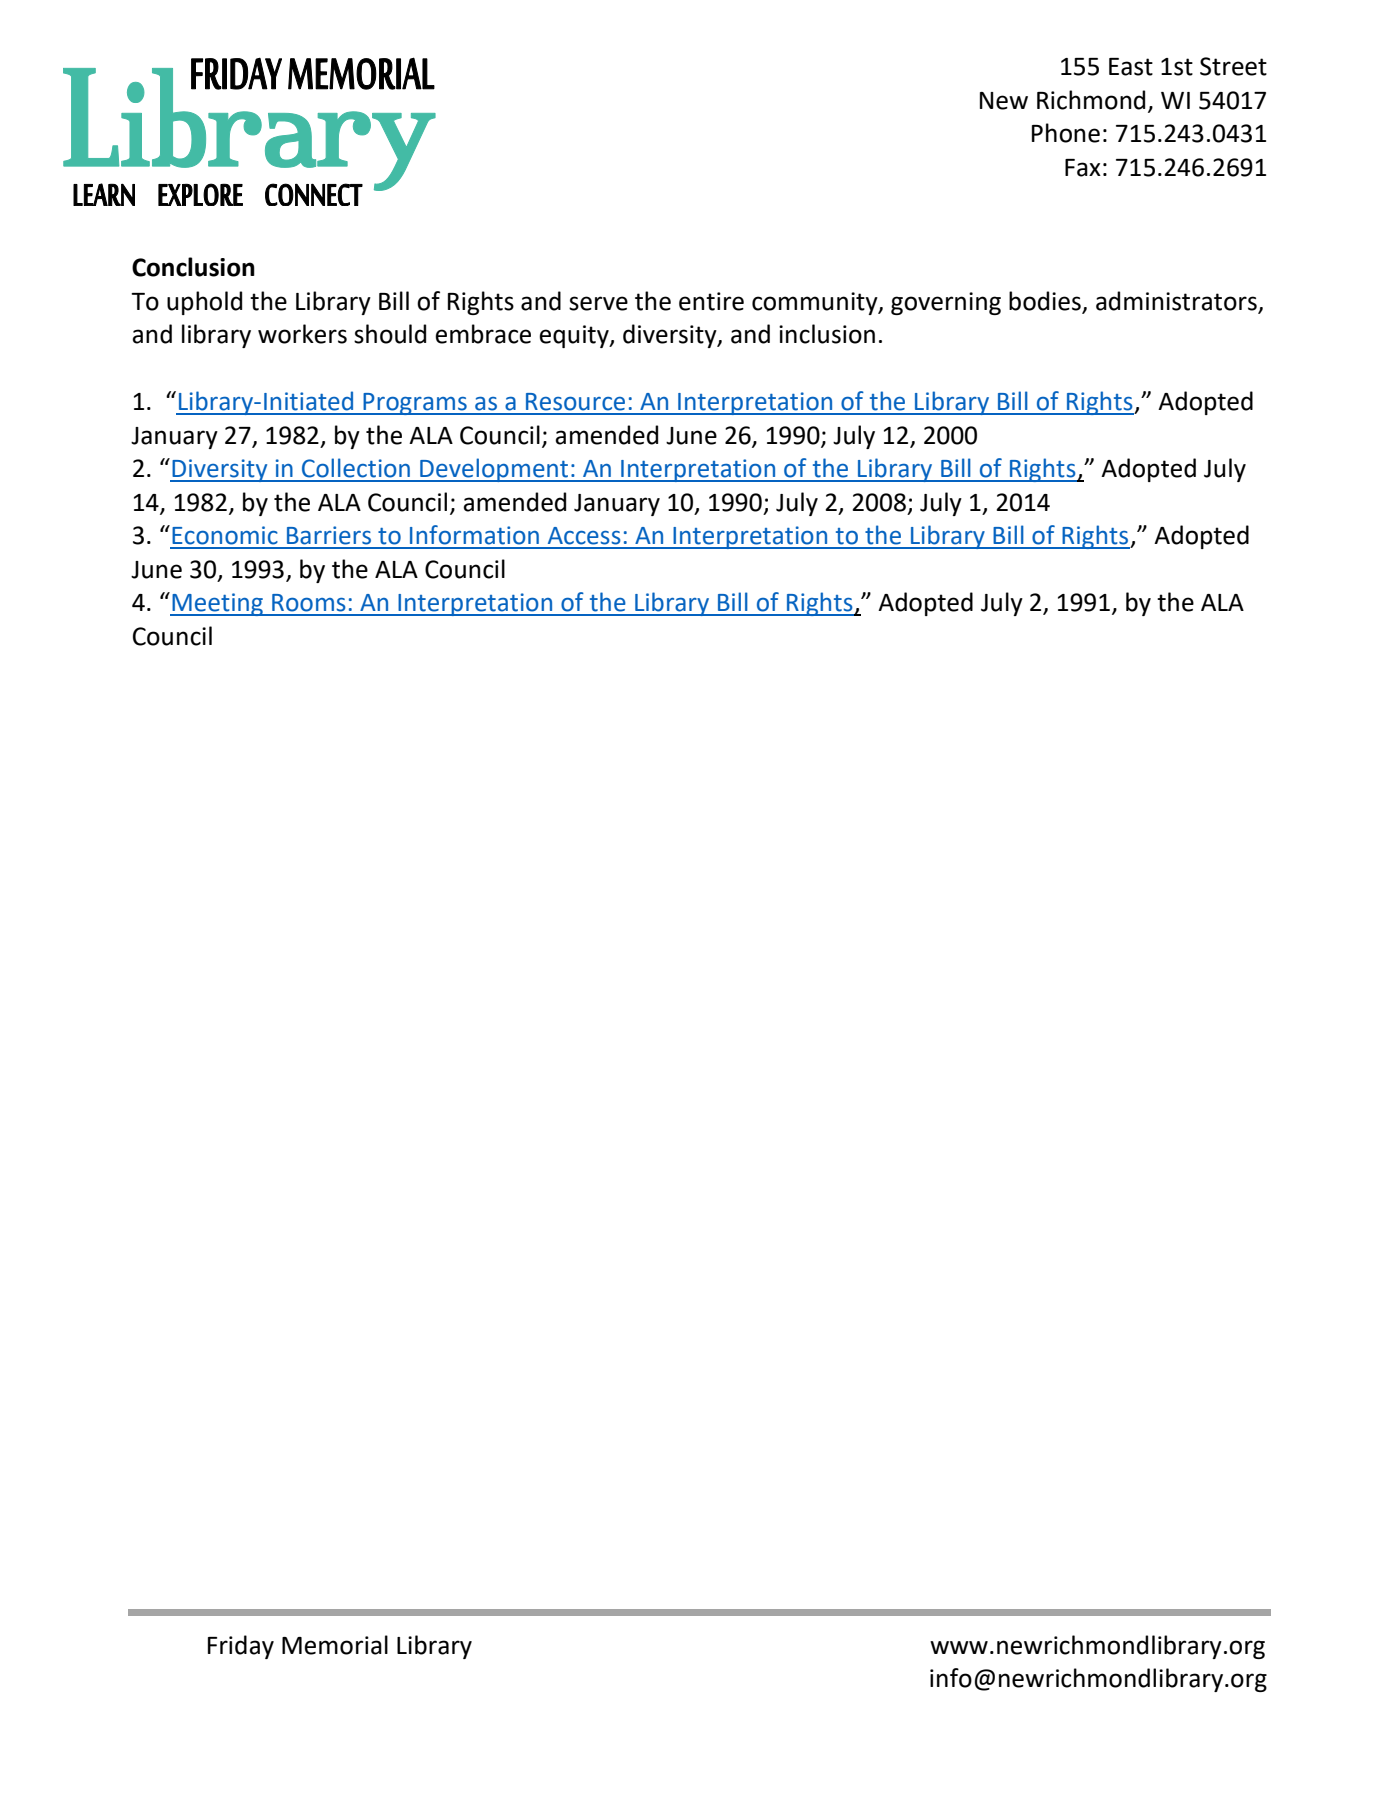 This screenshot has height=1810, width=1399. Describe the element at coordinates (1045, 301) in the screenshot. I see `bodies` at that location.
